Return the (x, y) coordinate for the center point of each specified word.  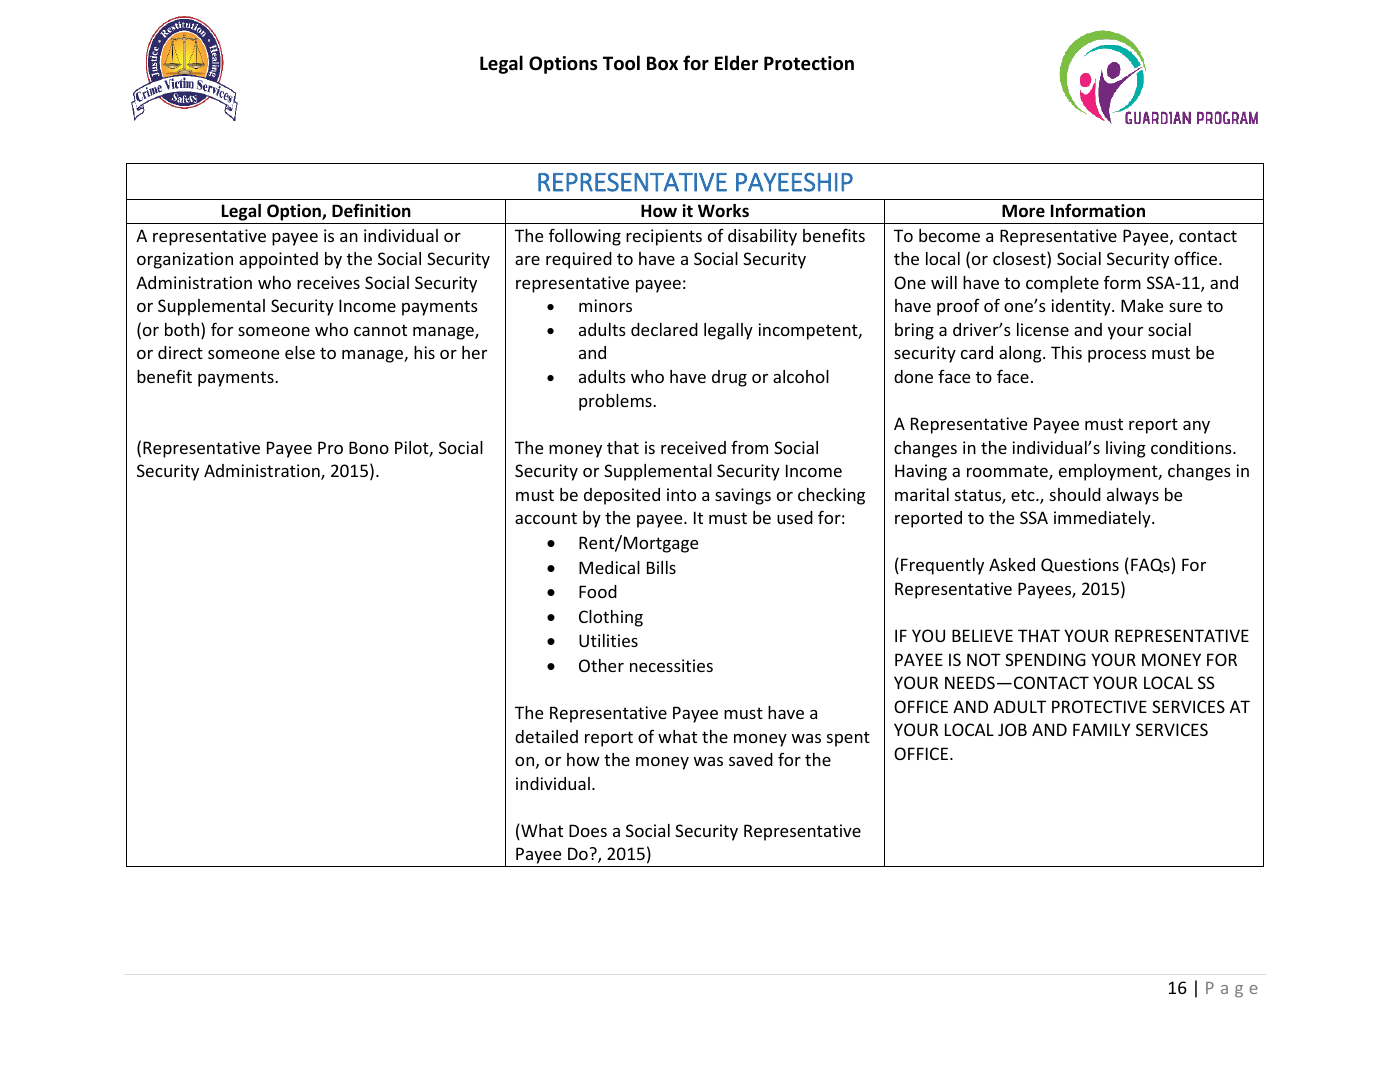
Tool (621, 63)
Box (662, 63)
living (1126, 449)
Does (588, 830)
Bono (369, 447)
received (693, 447)
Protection (809, 63)
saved (751, 759)
